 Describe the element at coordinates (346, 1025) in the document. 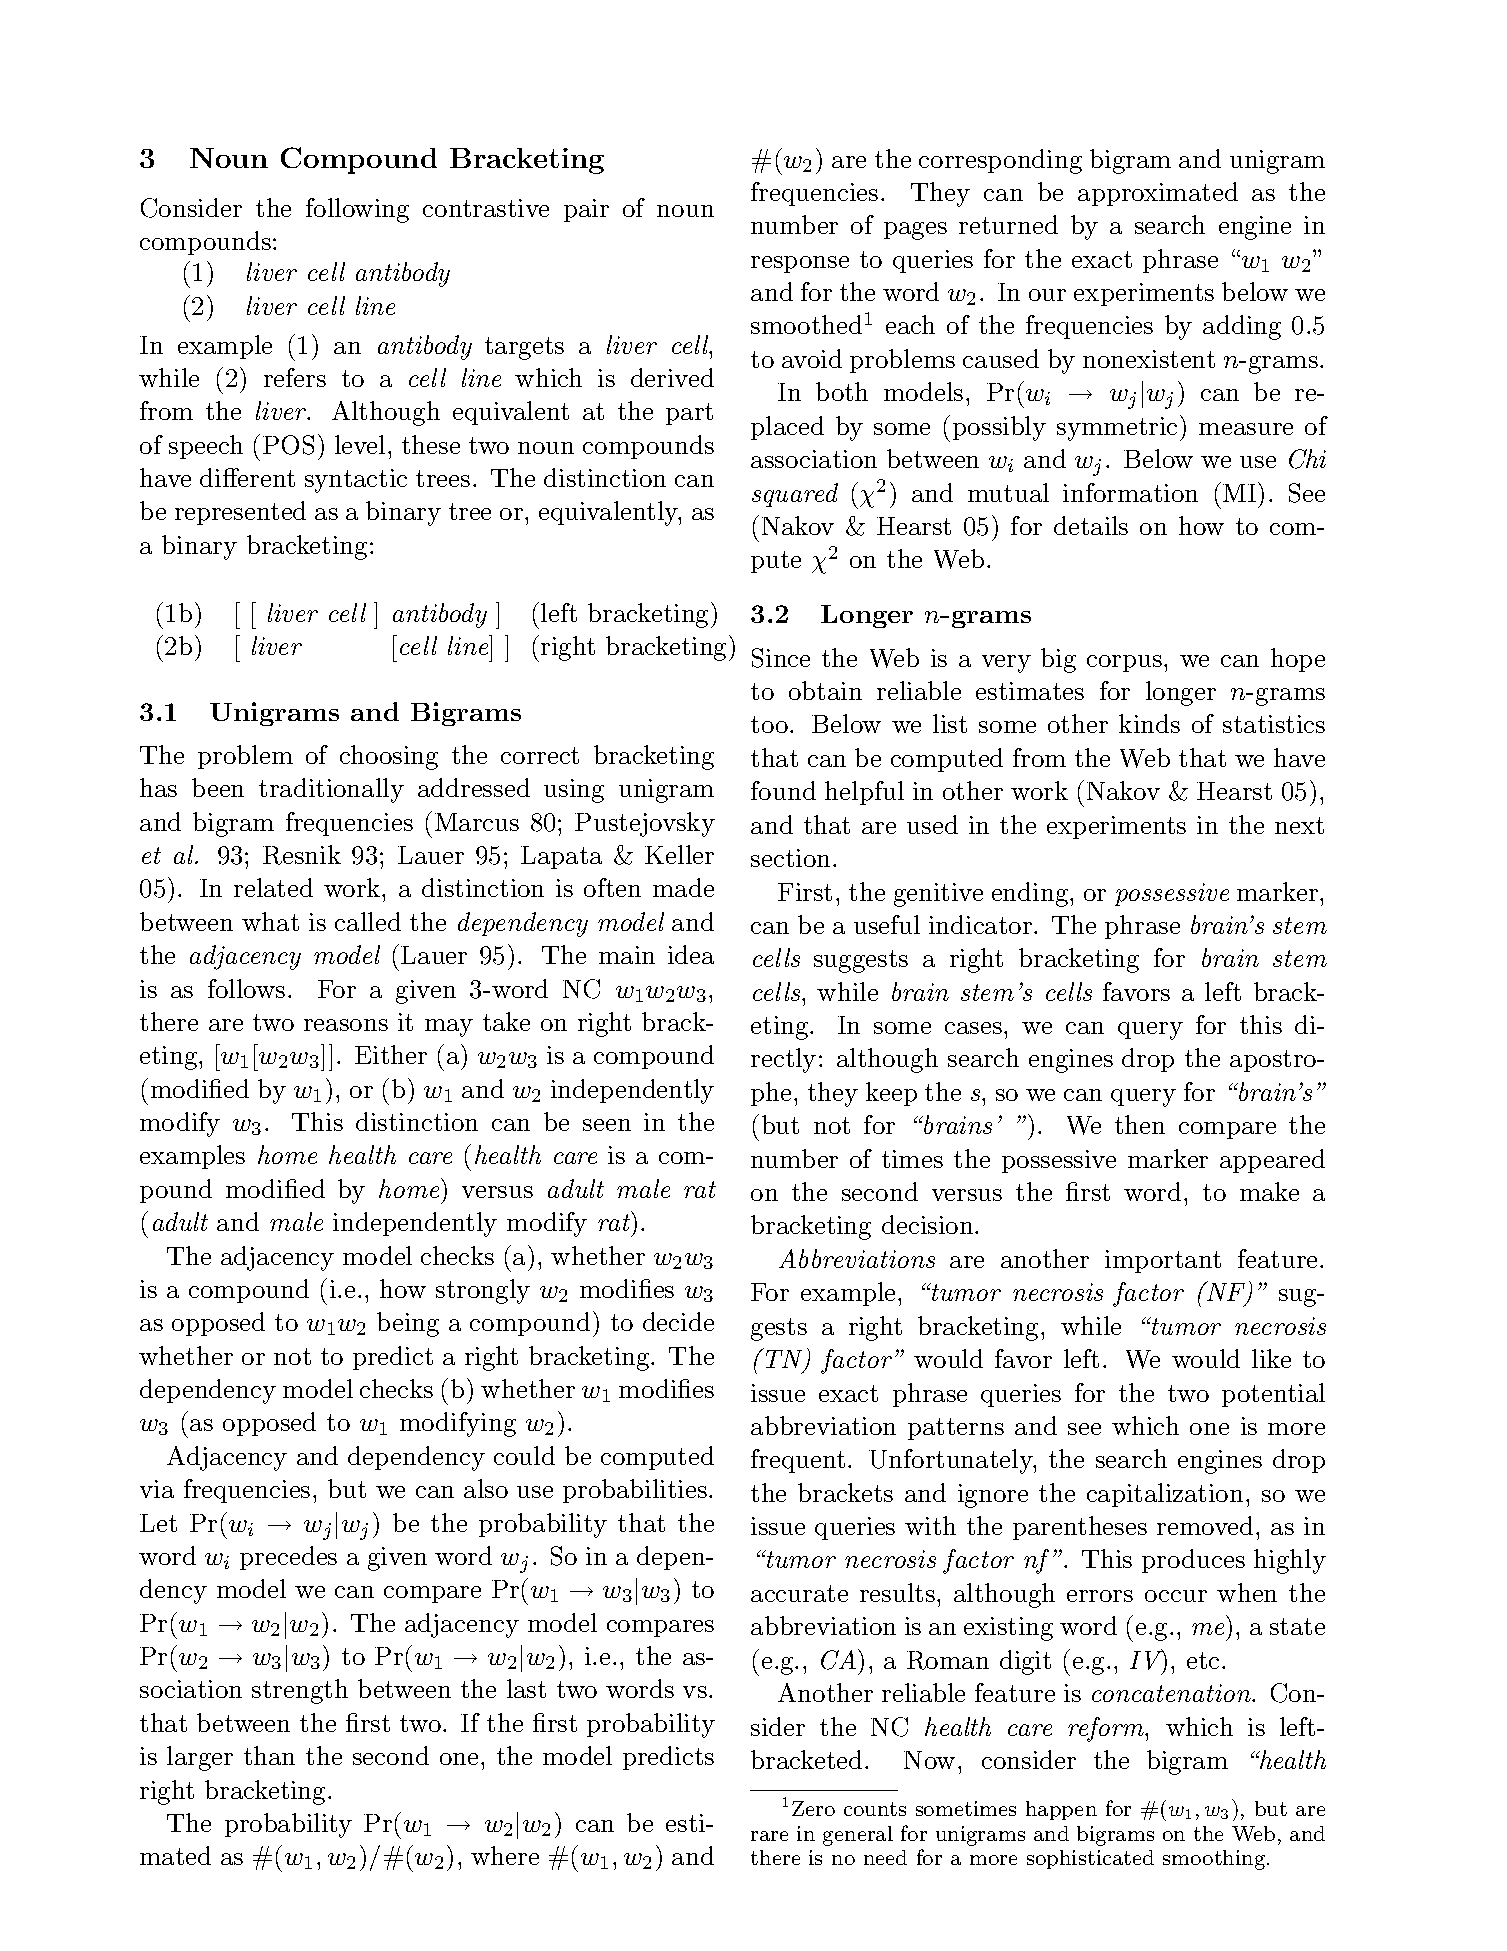

I see `reasons` at that location.
